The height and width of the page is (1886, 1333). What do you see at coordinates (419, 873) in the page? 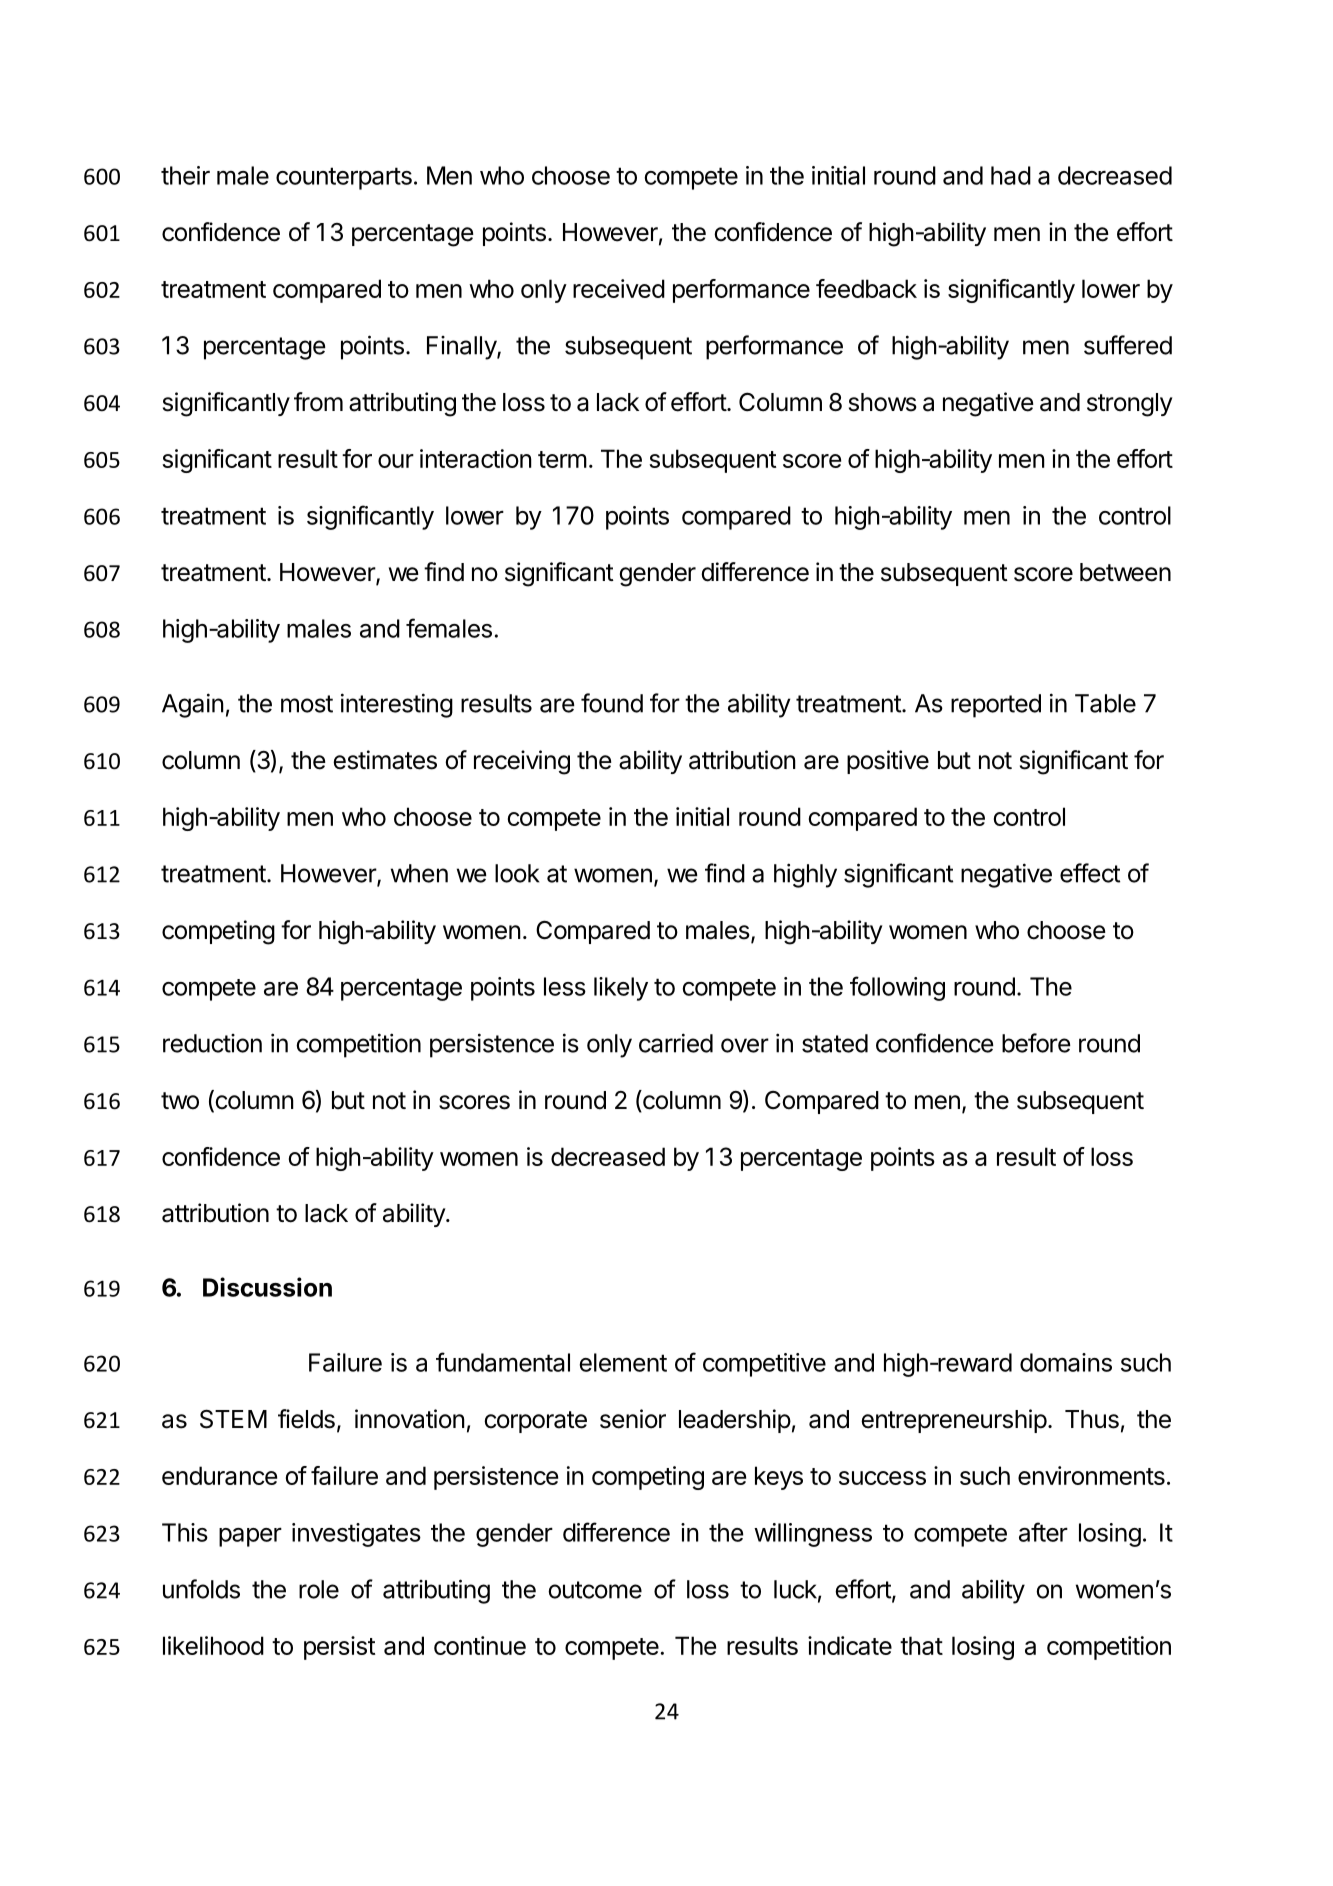
I see `when` at bounding box center [419, 873].
